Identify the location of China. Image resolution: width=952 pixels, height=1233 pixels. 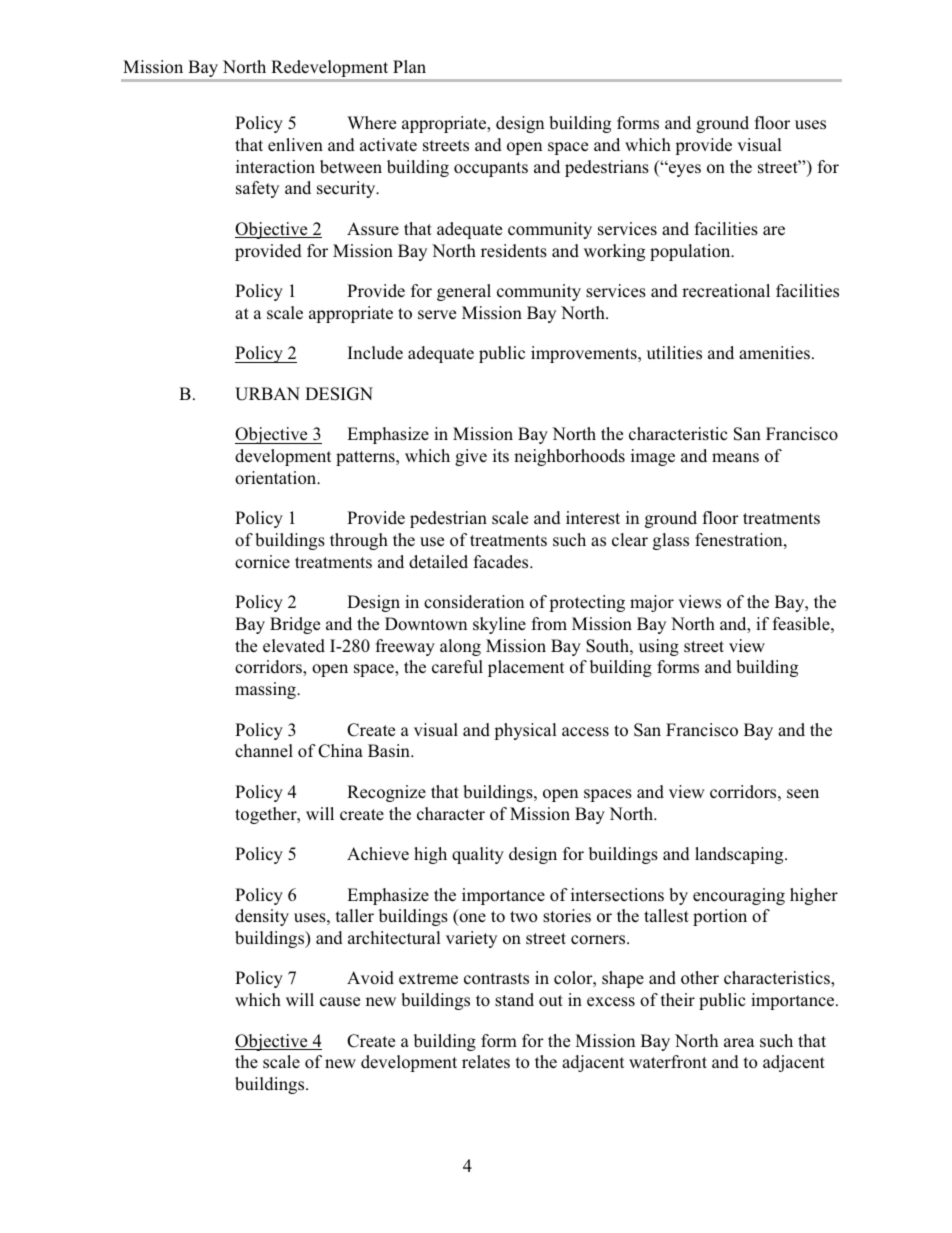
(340, 751).
